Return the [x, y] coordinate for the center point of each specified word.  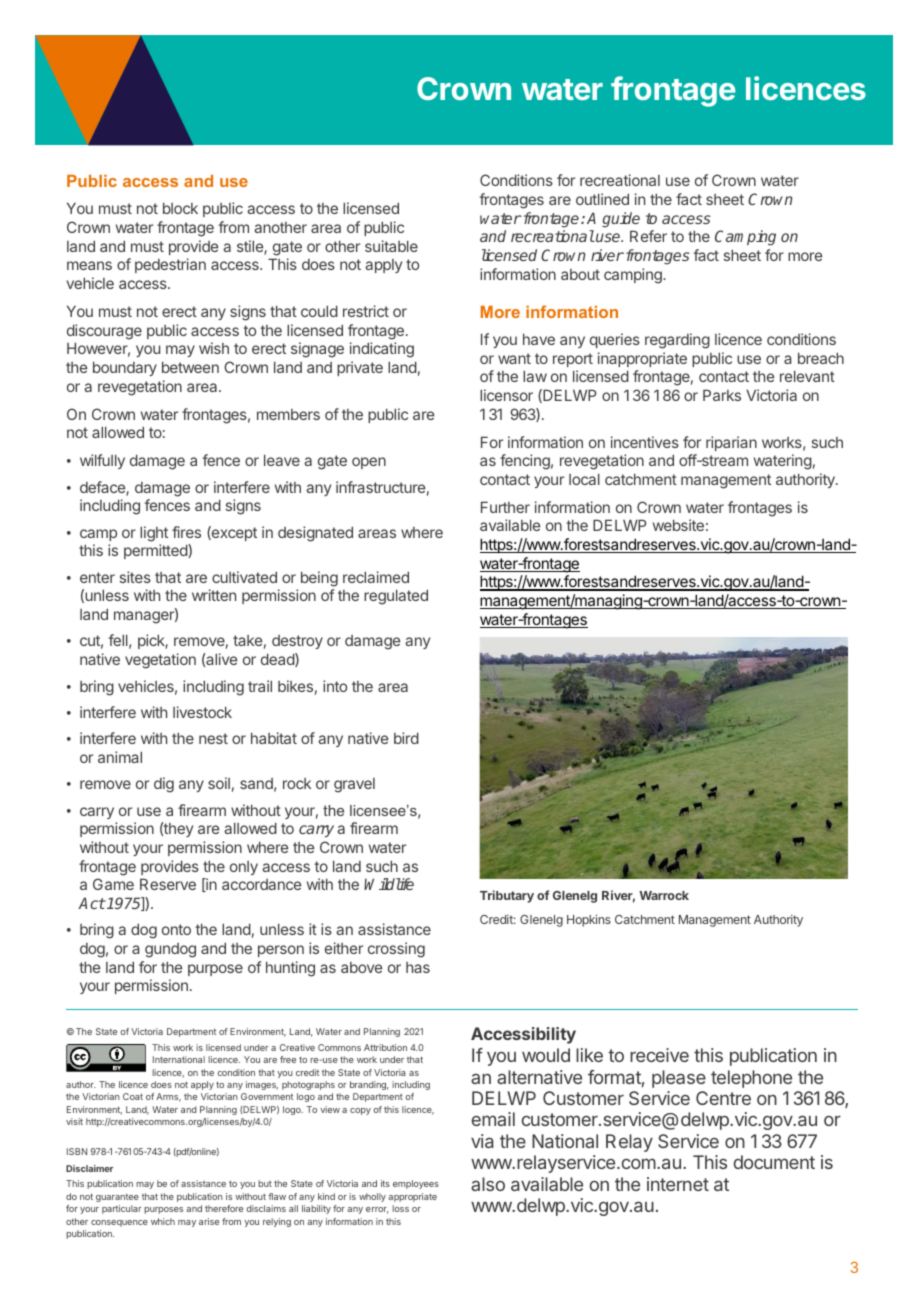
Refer [648, 236]
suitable [391, 246]
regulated [396, 597]
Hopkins [589, 920]
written [214, 595]
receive [659, 1055]
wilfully [102, 461]
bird [406, 738]
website [678, 525]
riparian [731, 443]
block [180, 208]
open [369, 463]
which [163, 1221]
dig [164, 785]
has [418, 967]
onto [176, 929]
